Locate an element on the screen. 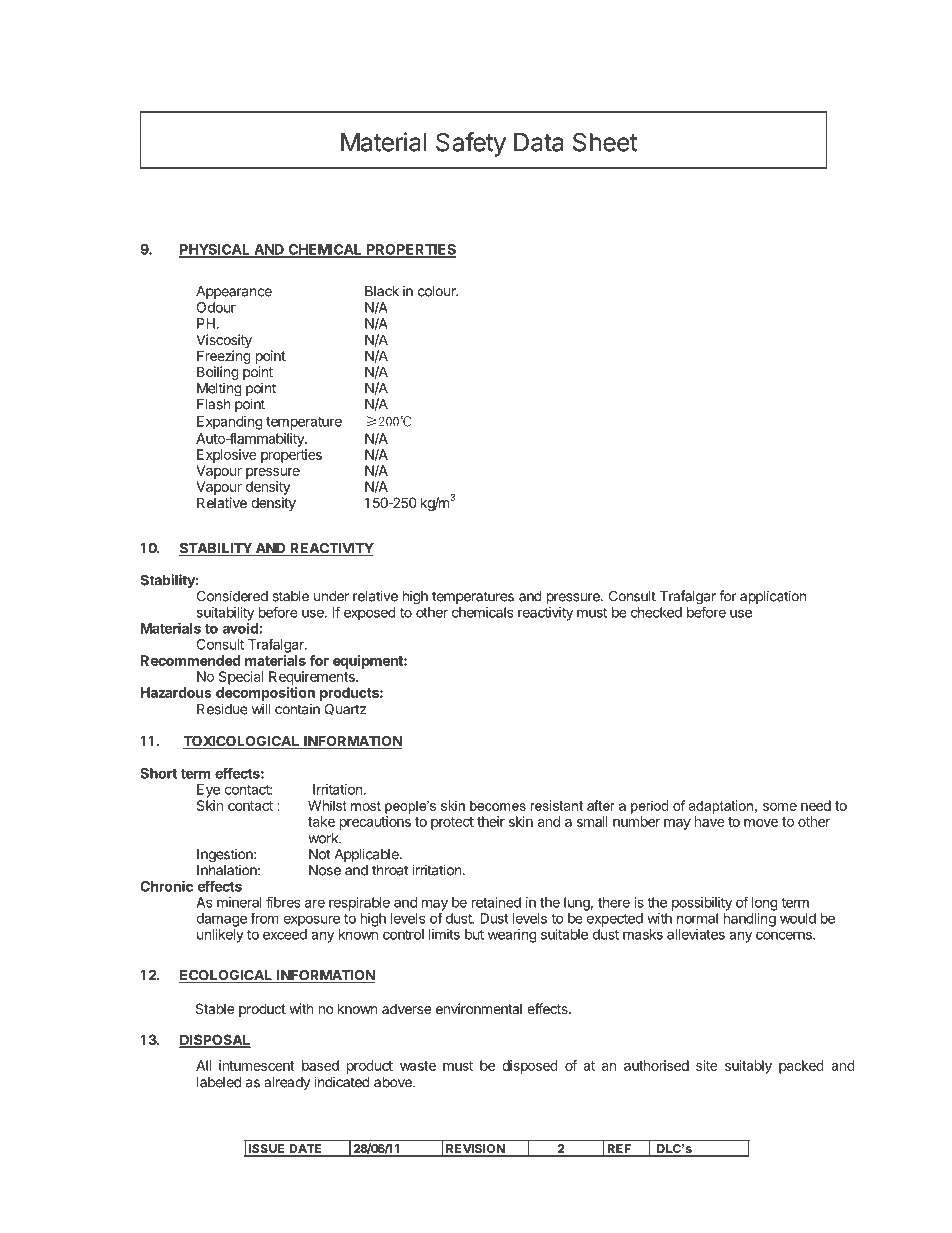 This screenshot has width=952, height=1233. application is located at coordinates (773, 597).
